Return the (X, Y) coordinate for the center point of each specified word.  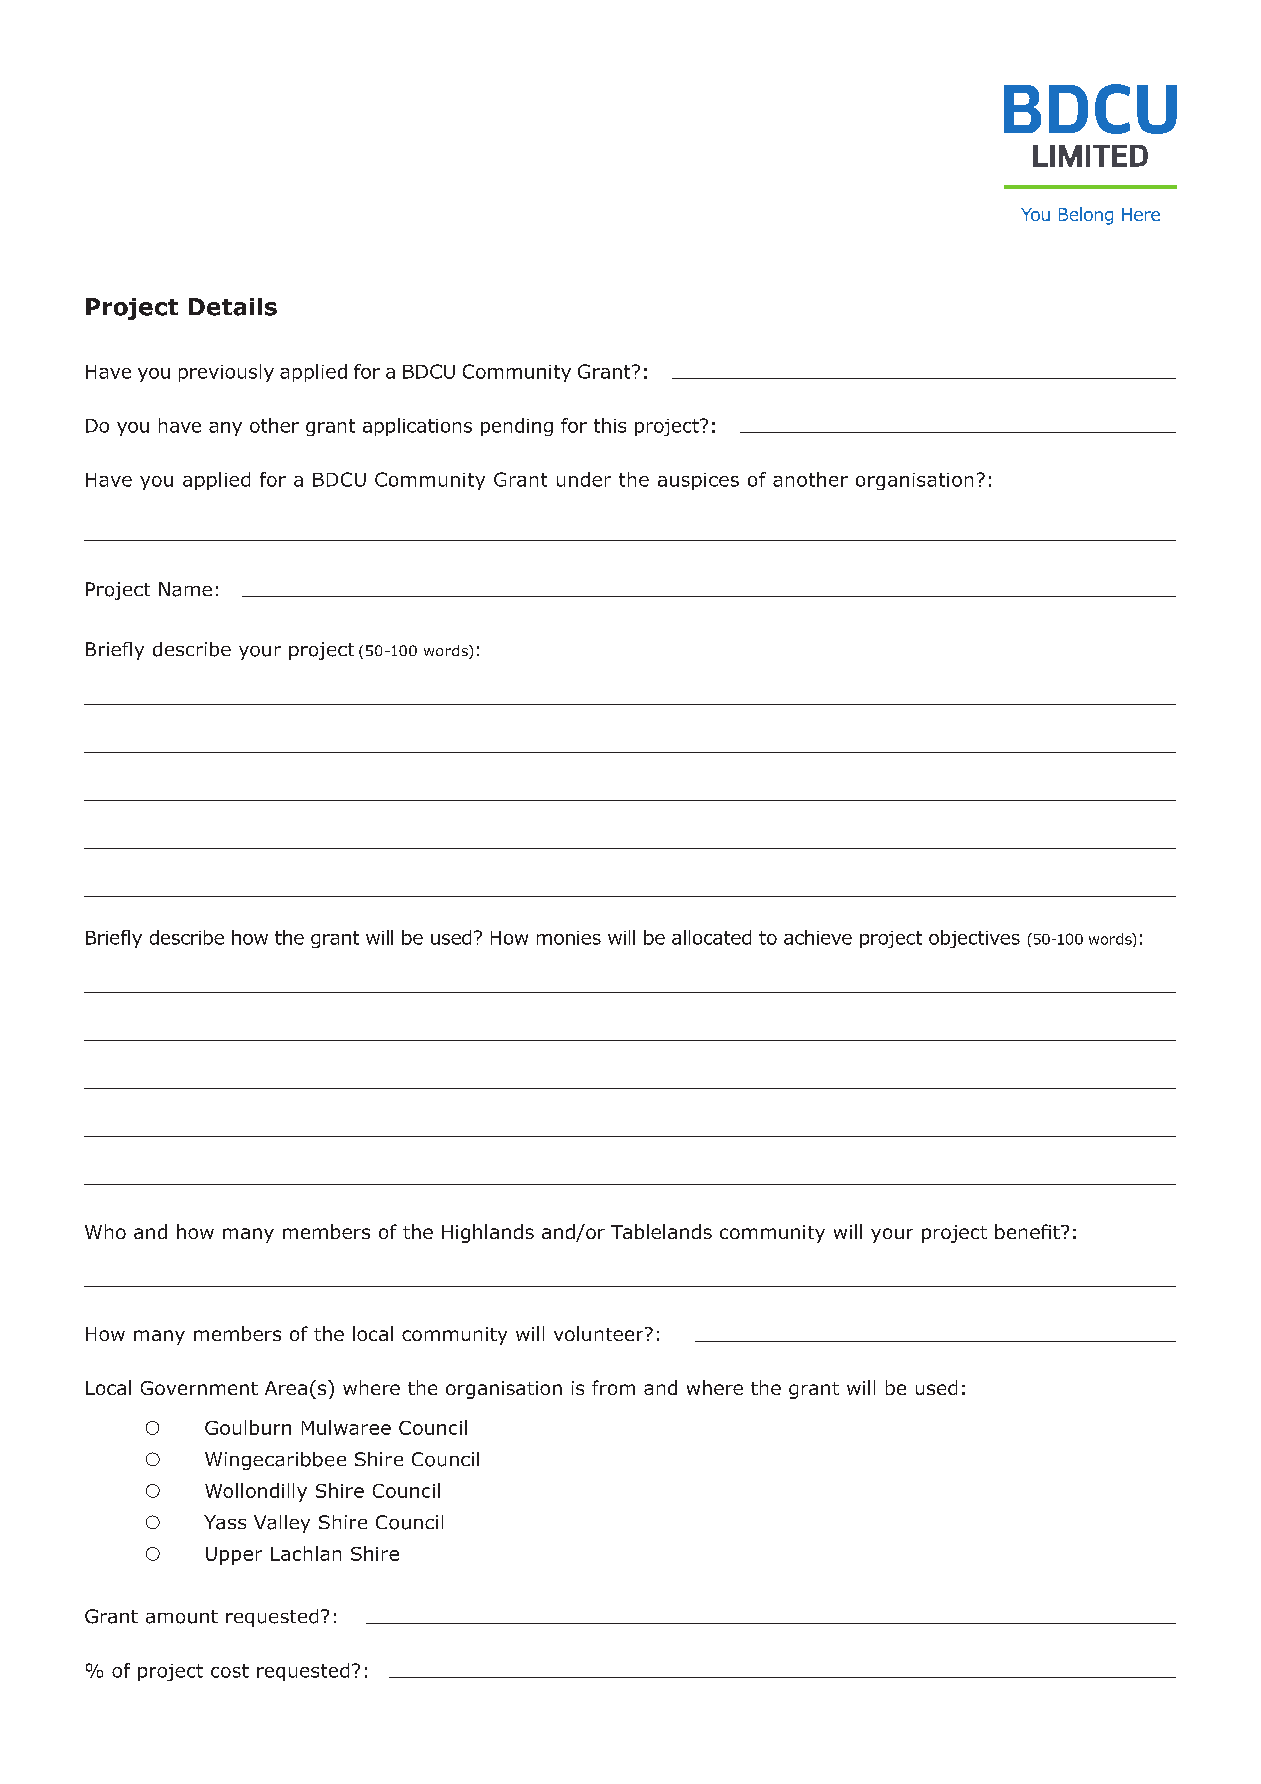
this (610, 425)
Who (105, 1231)
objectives (974, 939)
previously (226, 373)
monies (569, 938)
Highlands (488, 1233)
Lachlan (306, 1553)
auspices (698, 481)
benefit (1028, 1231)
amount (182, 1617)
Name (185, 589)
